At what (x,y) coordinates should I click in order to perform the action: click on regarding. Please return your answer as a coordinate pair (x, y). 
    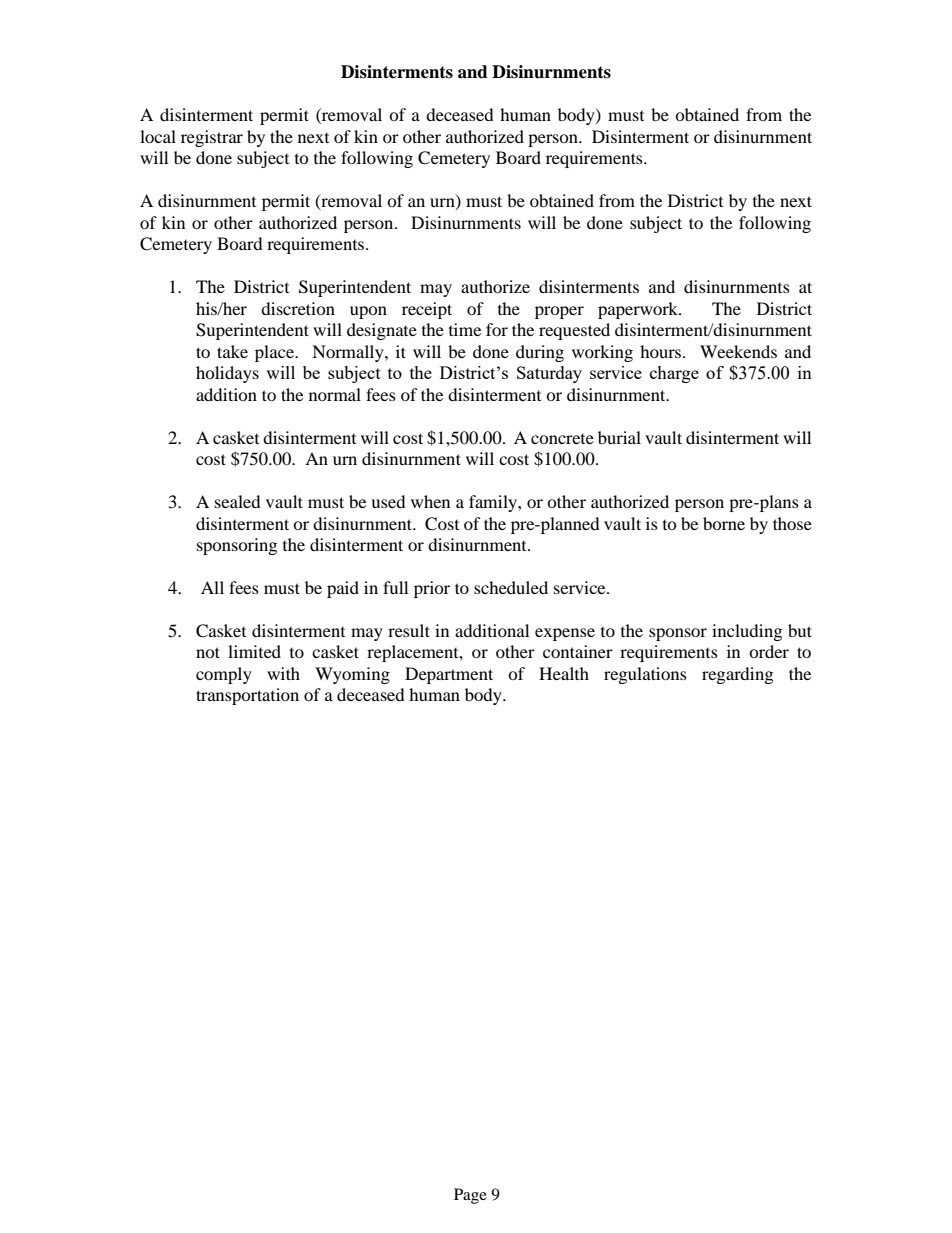
    Looking at the image, I should click on (737, 675).
